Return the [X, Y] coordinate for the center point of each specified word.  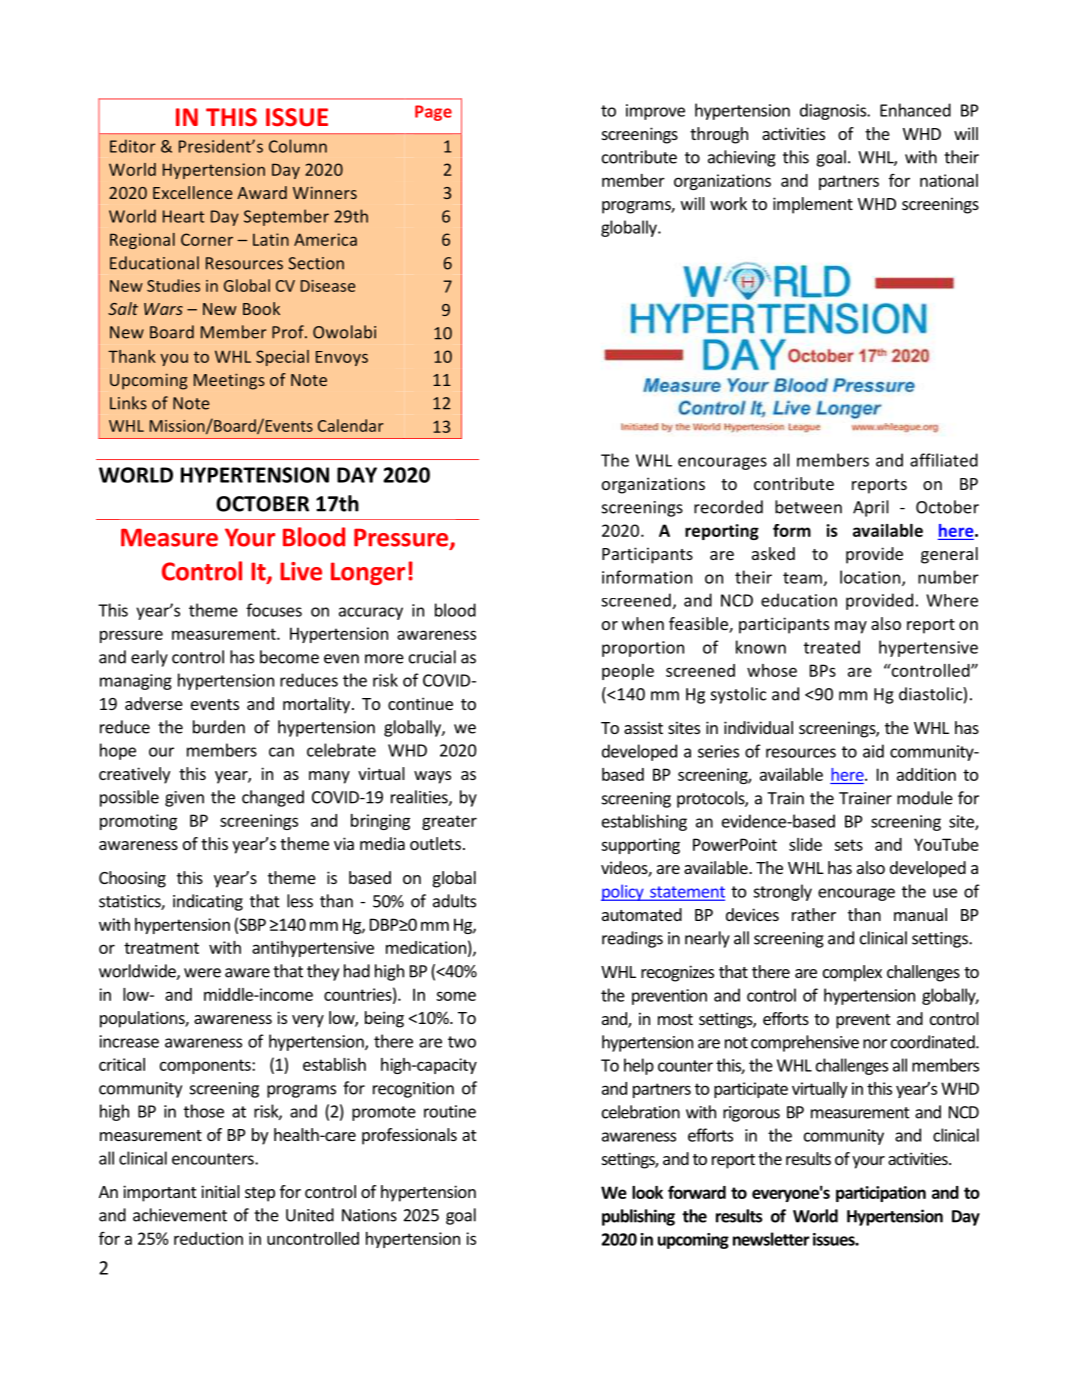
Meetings [229, 381]
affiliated [944, 460]
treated [832, 647]
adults [454, 901]
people [628, 672]
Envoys [342, 358]
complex [852, 973]
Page [433, 113]
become [289, 657]
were [202, 973]
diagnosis [834, 111]
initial [220, 1191]
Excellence [192, 192]
